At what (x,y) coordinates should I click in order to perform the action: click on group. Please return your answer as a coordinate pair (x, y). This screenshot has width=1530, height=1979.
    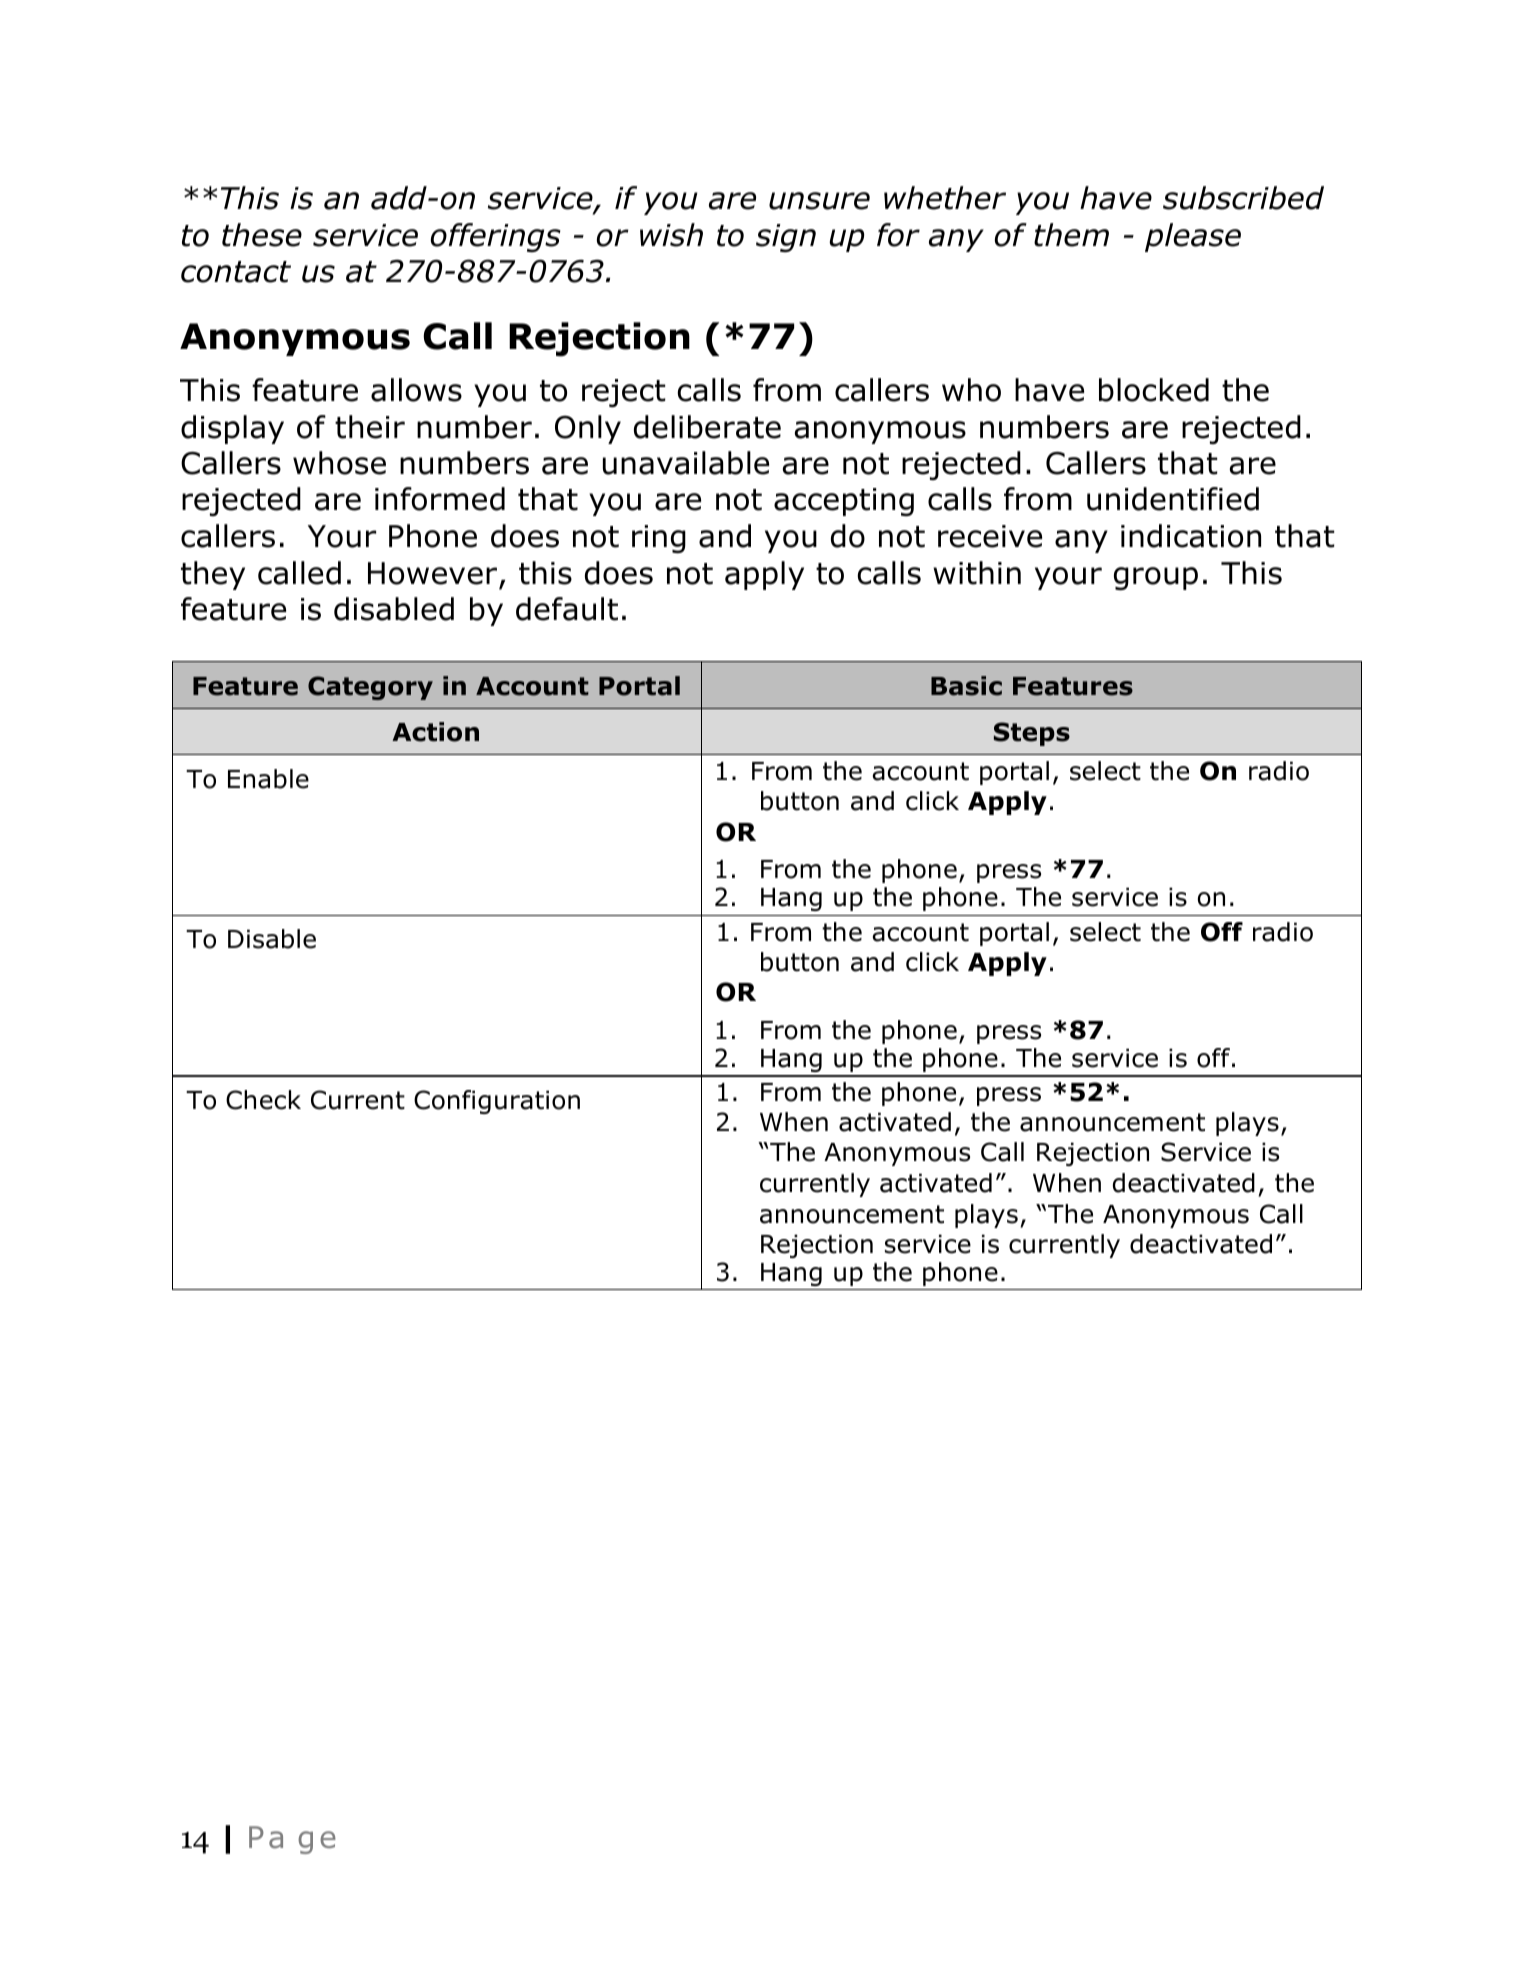
    Looking at the image, I should click on (1156, 578).
